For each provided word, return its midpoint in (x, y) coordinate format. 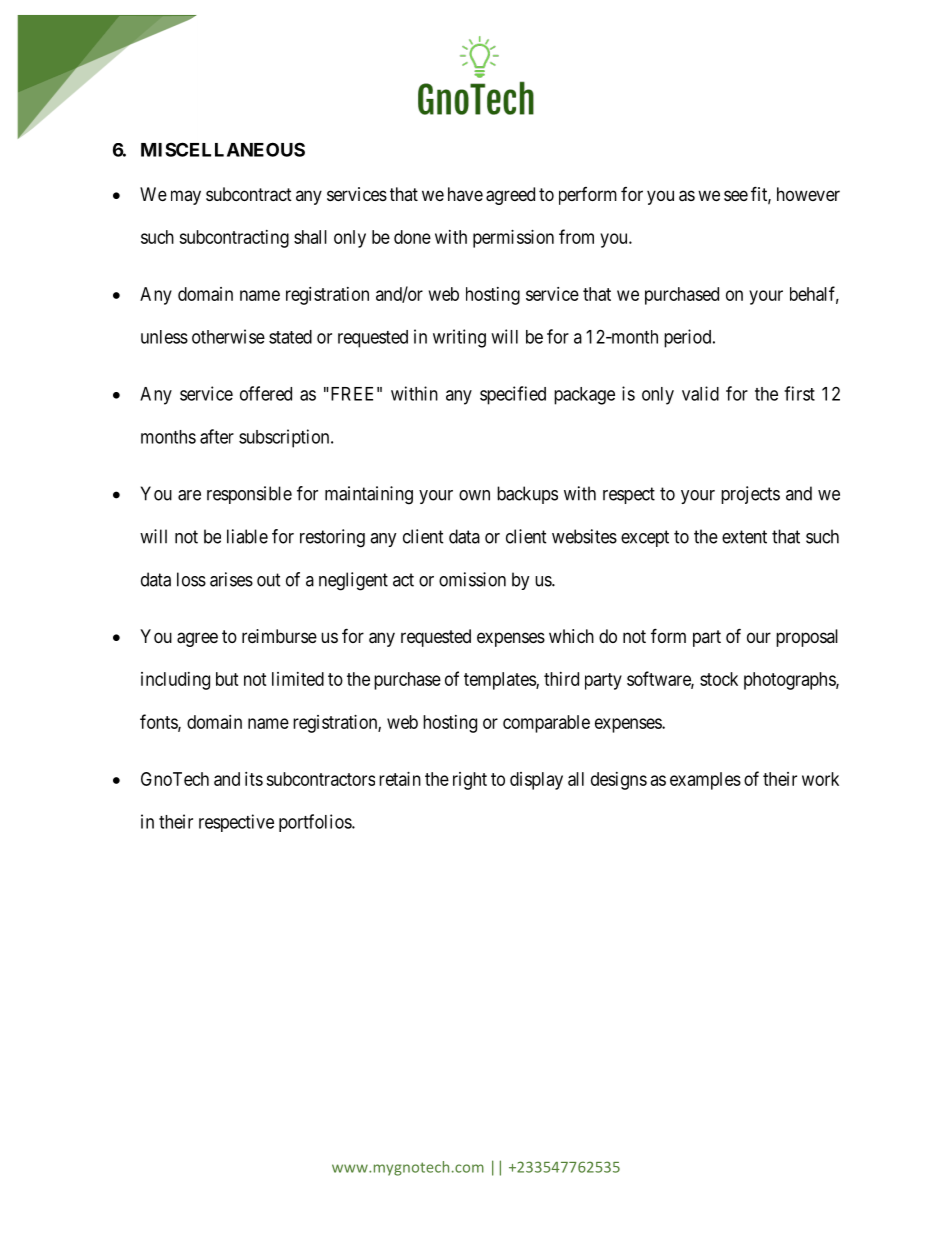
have (465, 194)
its (254, 779)
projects (750, 495)
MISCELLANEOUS (223, 149)
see (736, 195)
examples (705, 781)
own (474, 495)
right (470, 781)
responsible (249, 495)
